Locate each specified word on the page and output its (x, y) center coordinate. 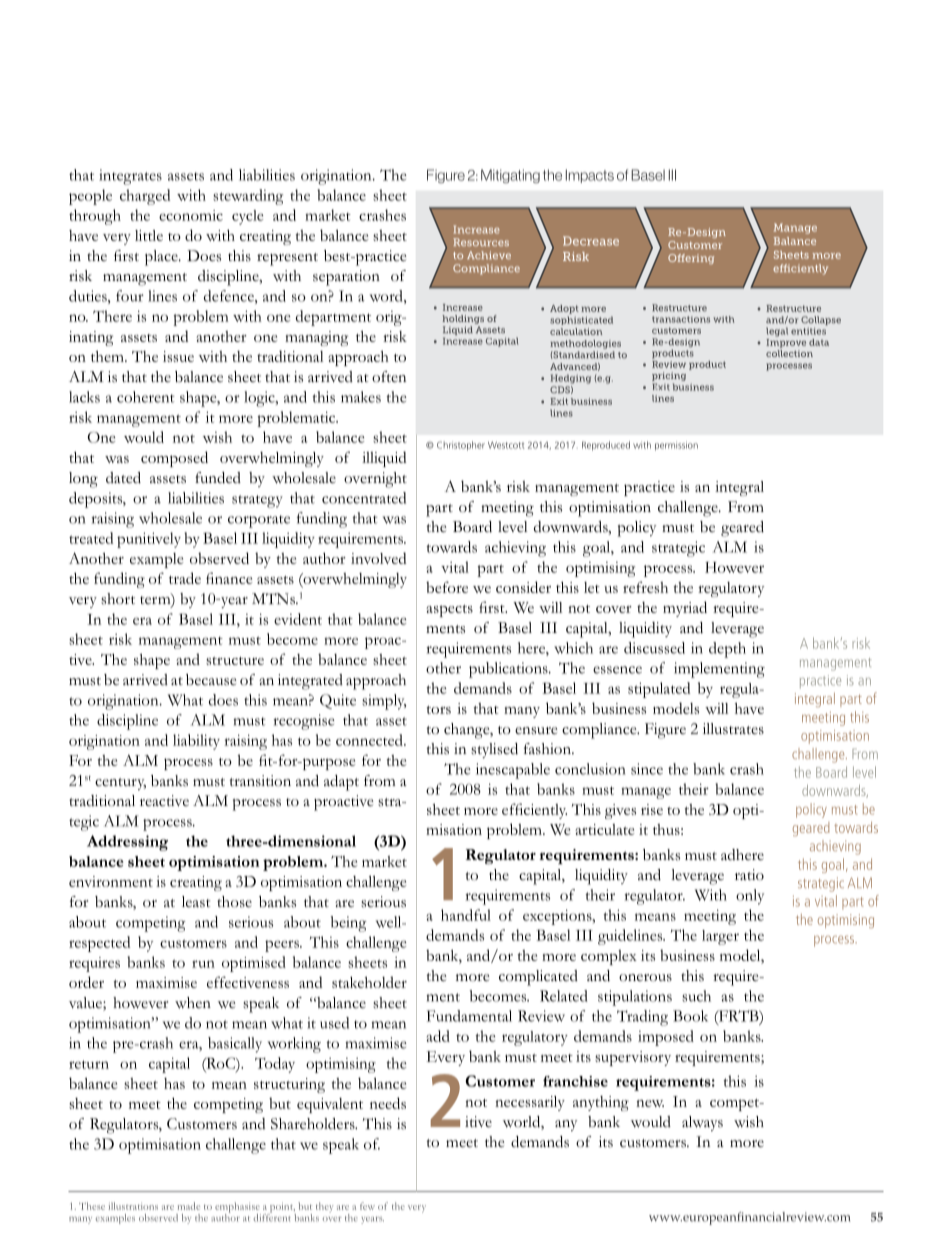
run (203, 964)
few (367, 1206)
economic (191, 215)
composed (174, 459)
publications (509, 670)
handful (466, 915)
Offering (691, 259)
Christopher (461, 446)
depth (727, 650)
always (702, 1123)
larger (720, 937)
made (189, 1206)
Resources (481, 242)
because (211, 680)
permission (676, 446)
